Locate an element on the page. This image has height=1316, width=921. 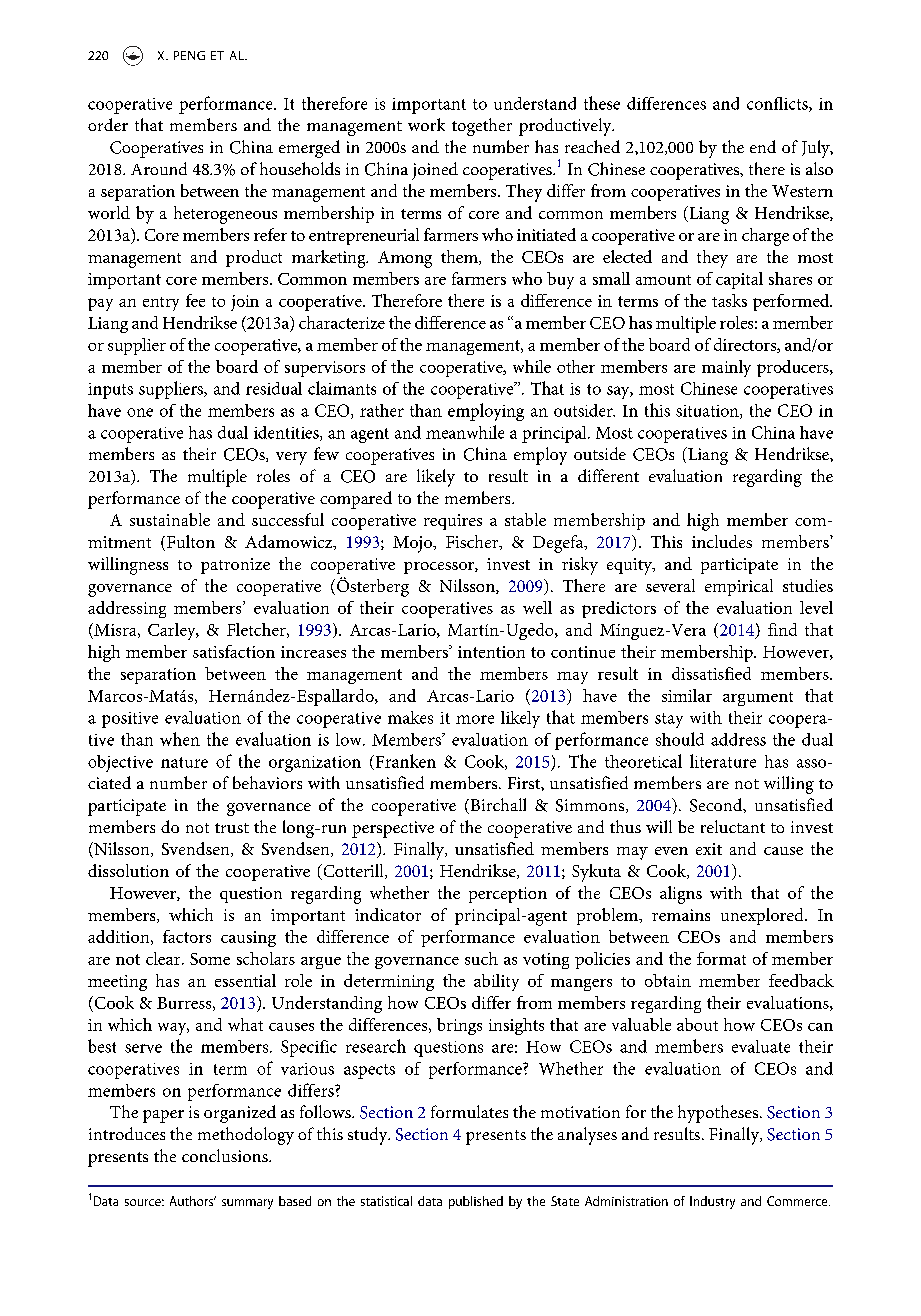
find is located at coordinates (782, 629).
